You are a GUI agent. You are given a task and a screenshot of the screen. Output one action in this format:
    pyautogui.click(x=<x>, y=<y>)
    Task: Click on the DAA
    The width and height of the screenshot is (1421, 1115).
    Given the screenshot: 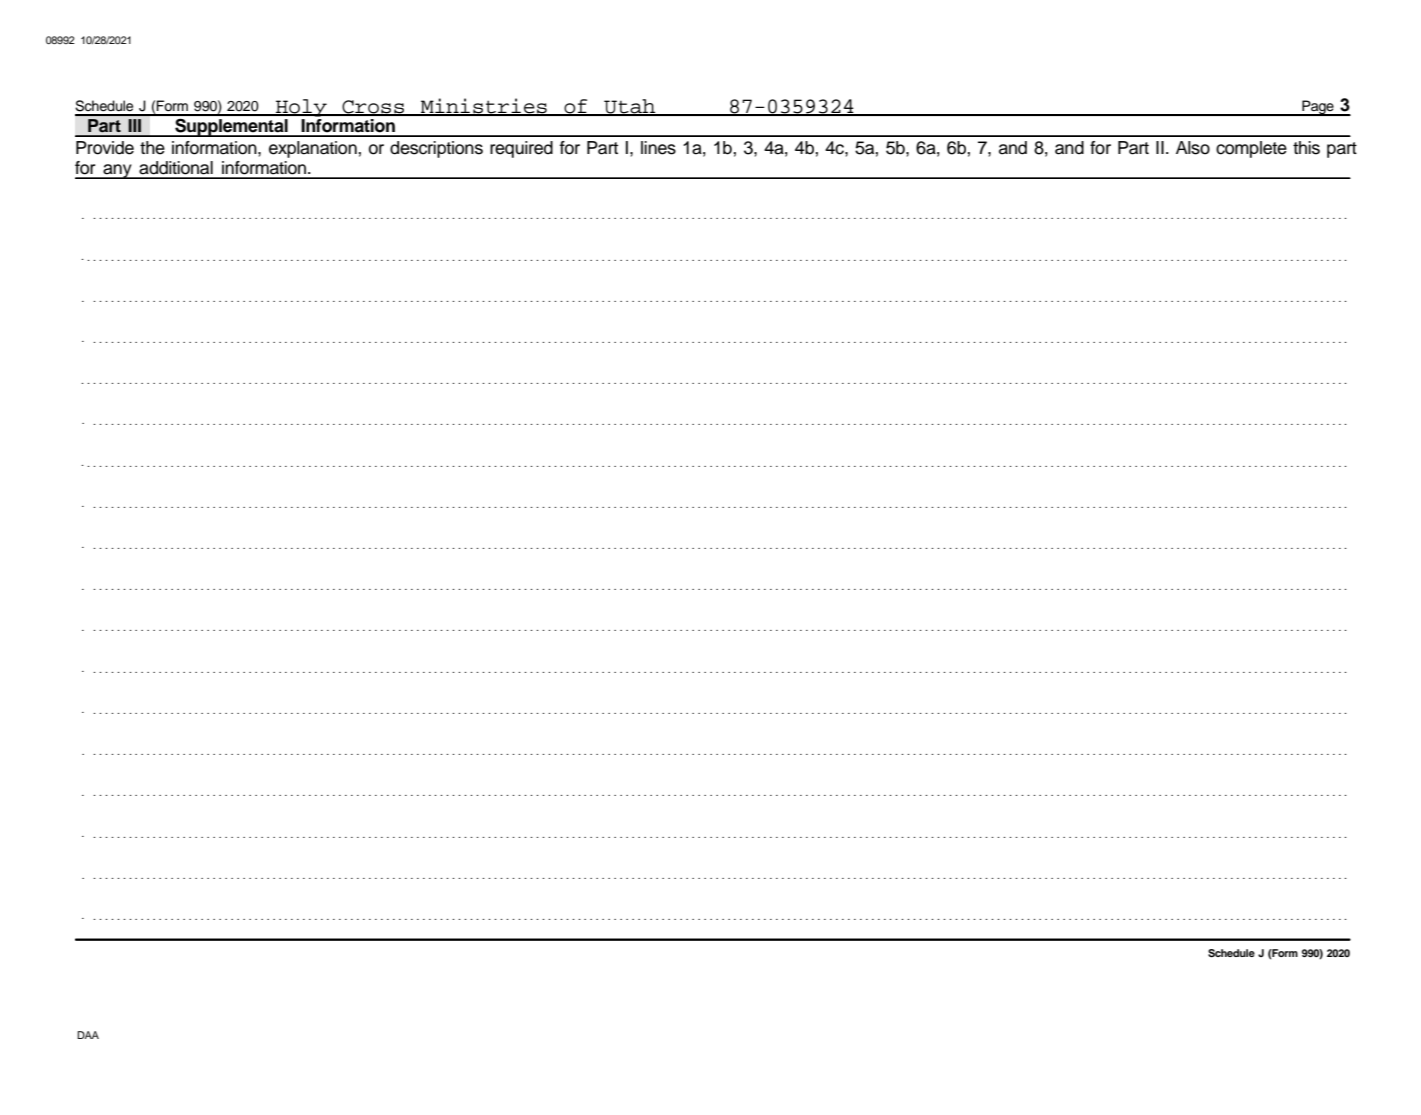 What is the action you would take?
    pyautogui.click(x=88, y=1035)
